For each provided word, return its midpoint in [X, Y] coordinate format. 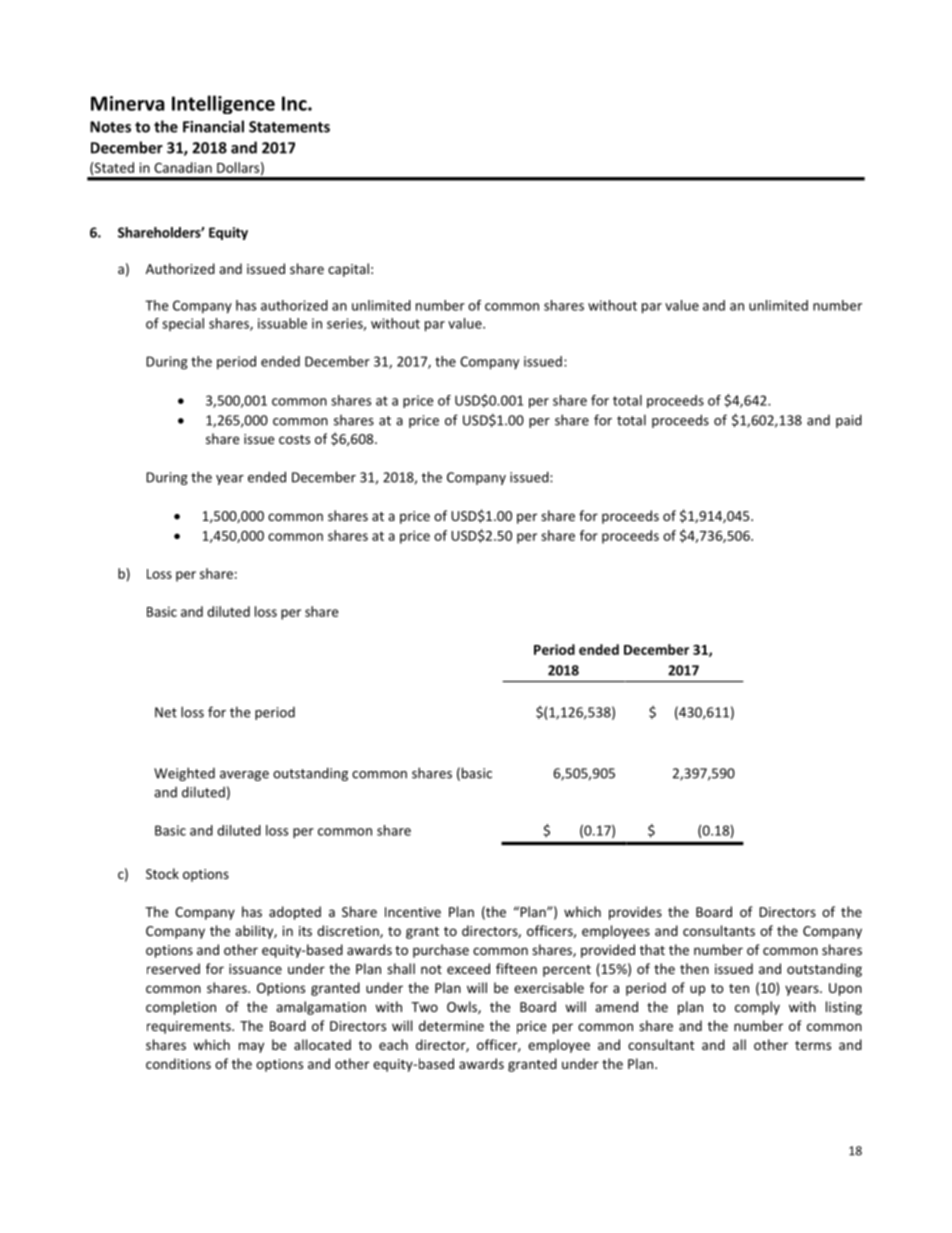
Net [166, 712]
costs [294, 439]
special [183, 324]
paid [849, 421]
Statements [289, 127]
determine [451, 1025]
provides [635, 913]
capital [348, 270]
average [244, 776]
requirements [190, 1027]
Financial [213, 126]
